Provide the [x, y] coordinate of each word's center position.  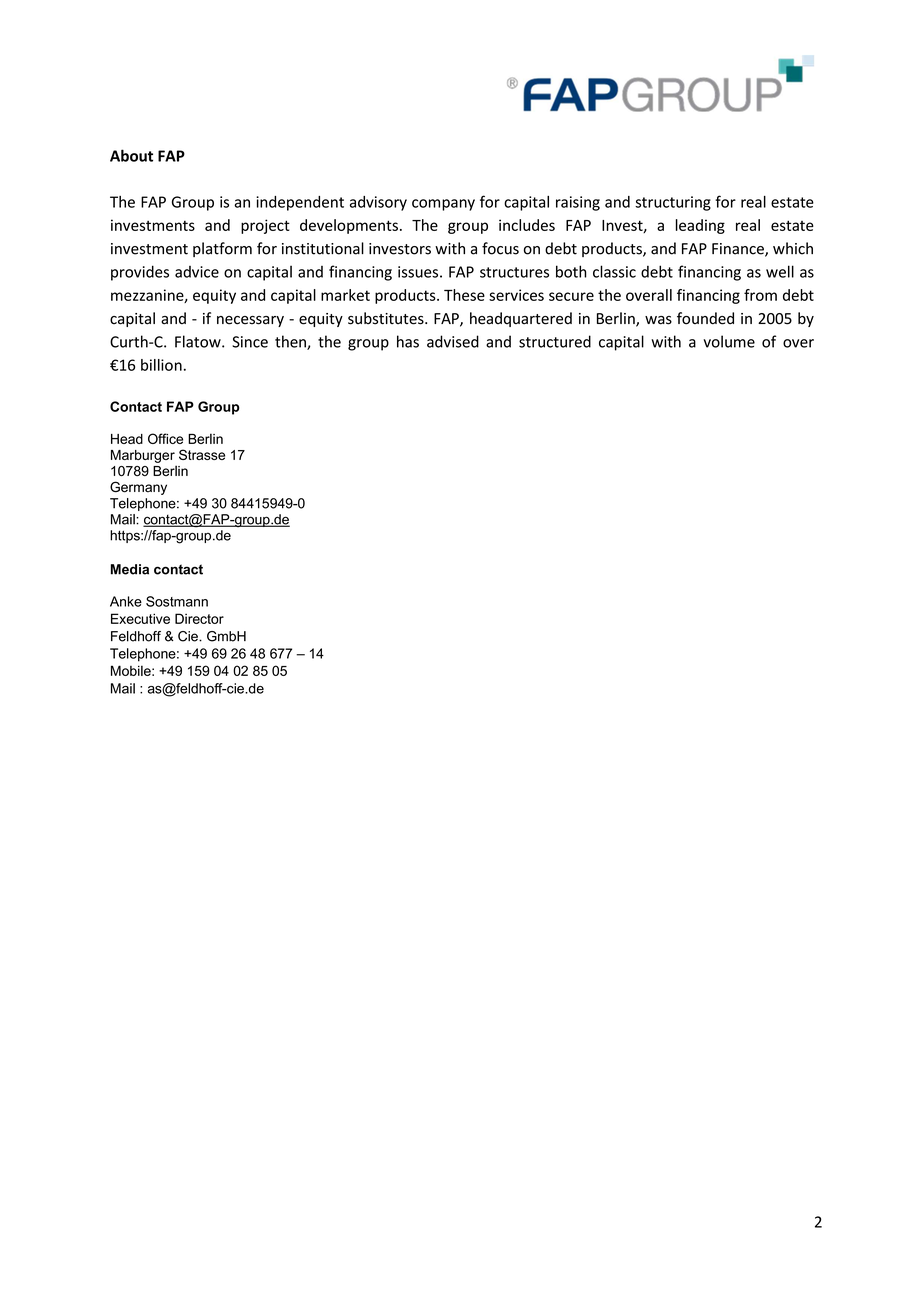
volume [729, 341]
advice [197, 272]
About [131, 155]
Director [199, 618]
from [760, 295]
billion [161, 365]
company [443, 205]
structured [555, 341]
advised [453, 341]
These [464, 295]
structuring [673, 203]
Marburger [143, 456]
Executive [140, 618]
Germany [138, 488]
